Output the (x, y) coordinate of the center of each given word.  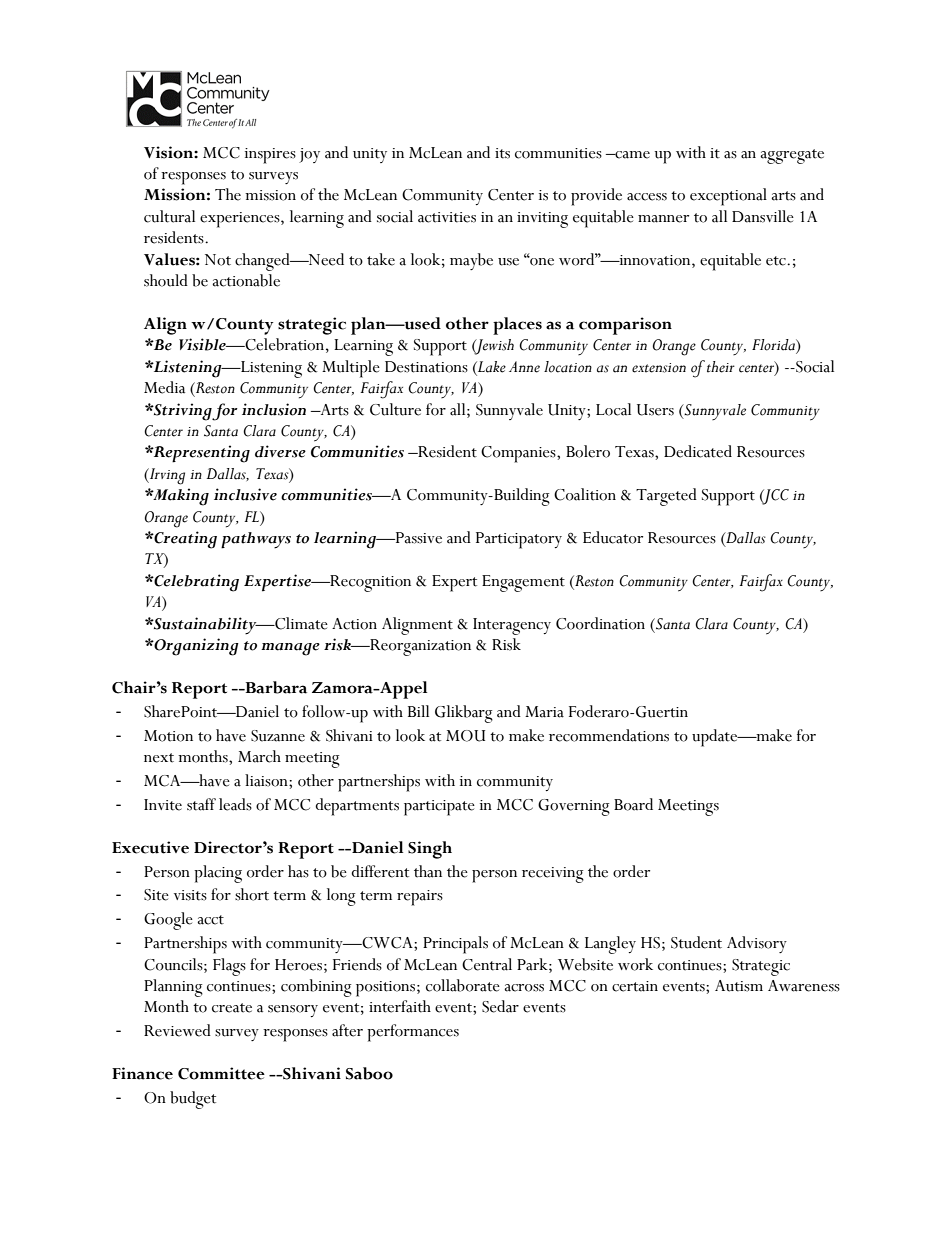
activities (447, 217)
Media (164, 387)
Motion (168, 736)
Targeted (666, 497)
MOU (465, 736)
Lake (491, 367)
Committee (221, 1073)
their (721, 367)
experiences (241, 220)
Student (696, 942)
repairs (420, 898)
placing (218, 874)
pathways (256, 540)
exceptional (728, 197)
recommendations (609, 735)
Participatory (519, 540)
